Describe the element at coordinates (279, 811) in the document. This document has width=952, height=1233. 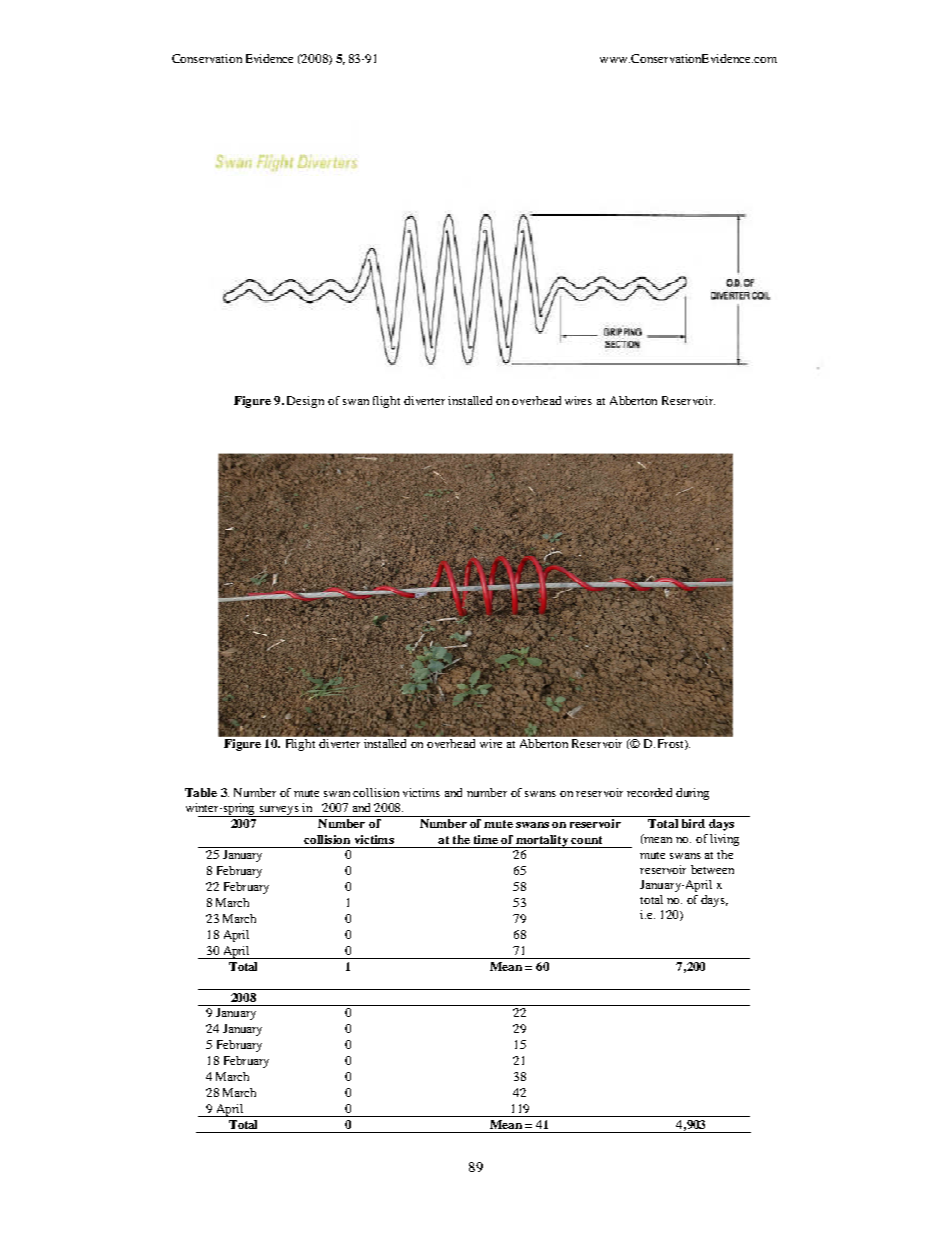
I see `surveys` at that location.
